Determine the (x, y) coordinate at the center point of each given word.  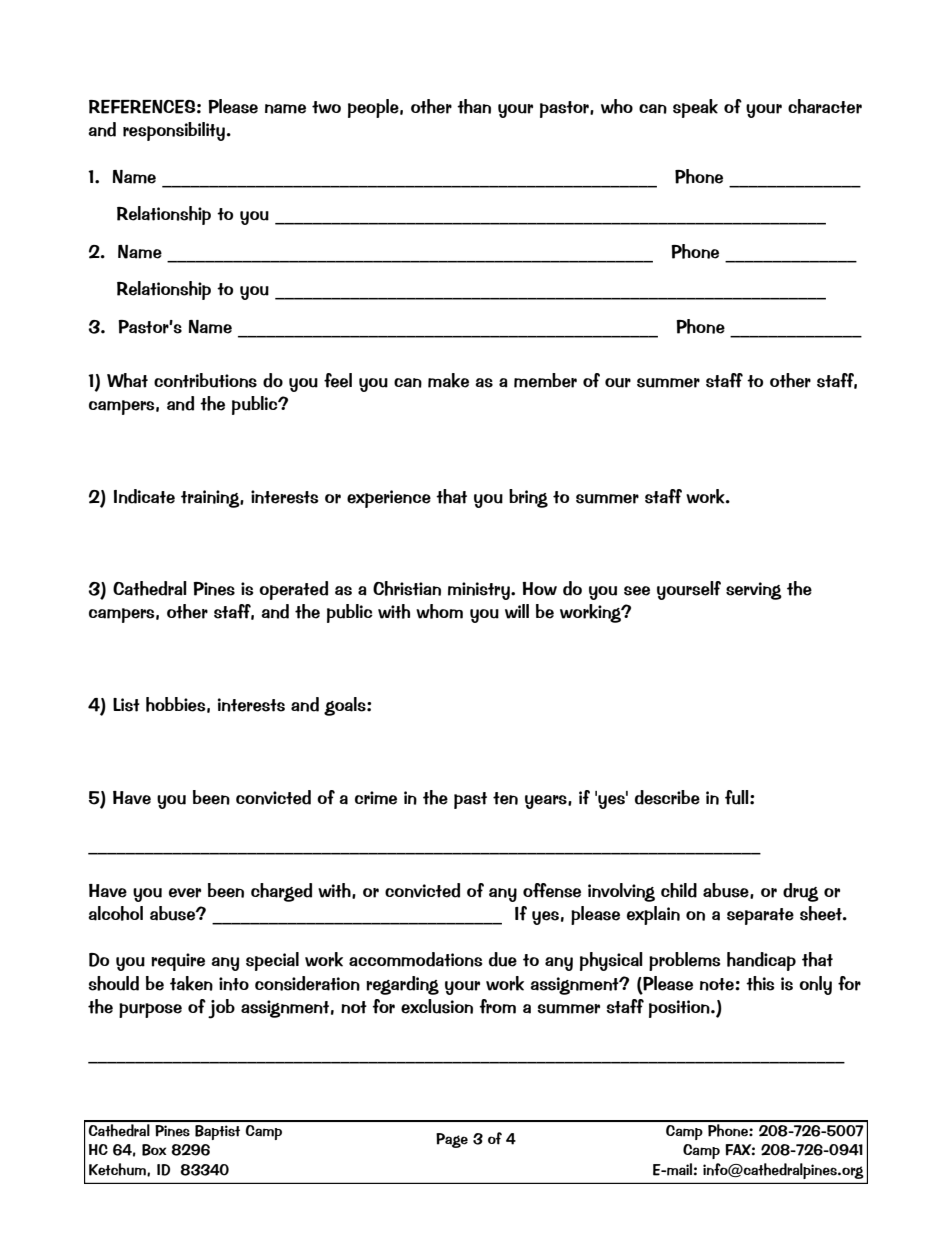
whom (439, 611)
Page (452, 1140)
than (474, 106)
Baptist (217, 1132)
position (680, 1009)
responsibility (174, 131)
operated (293, 590)
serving (754, 591)
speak (695, 108)
